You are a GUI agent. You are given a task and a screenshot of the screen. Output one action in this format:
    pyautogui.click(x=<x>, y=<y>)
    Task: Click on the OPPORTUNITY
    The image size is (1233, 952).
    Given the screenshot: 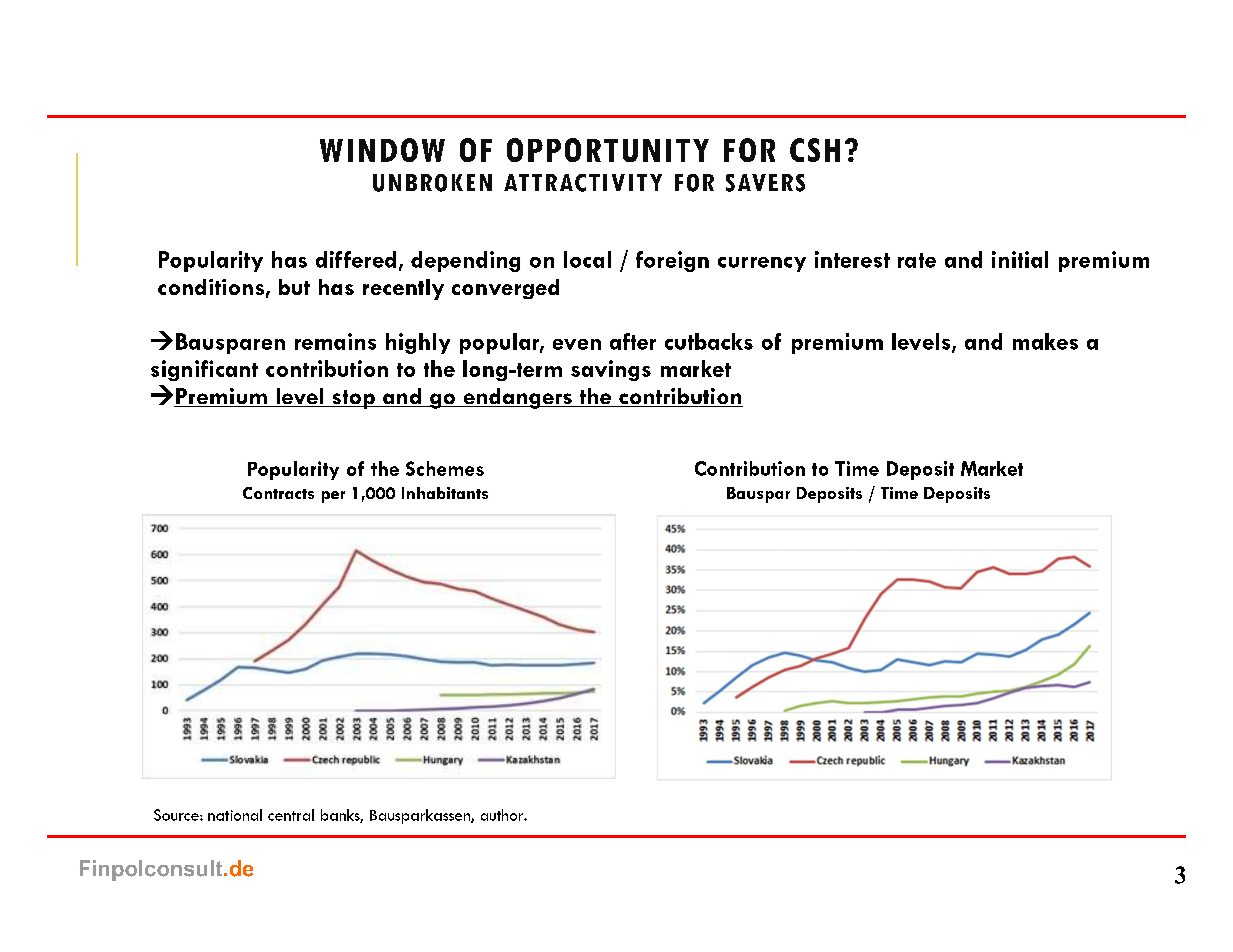 What is the action you would take?
    pyautogui.click(x=608, y=150)
